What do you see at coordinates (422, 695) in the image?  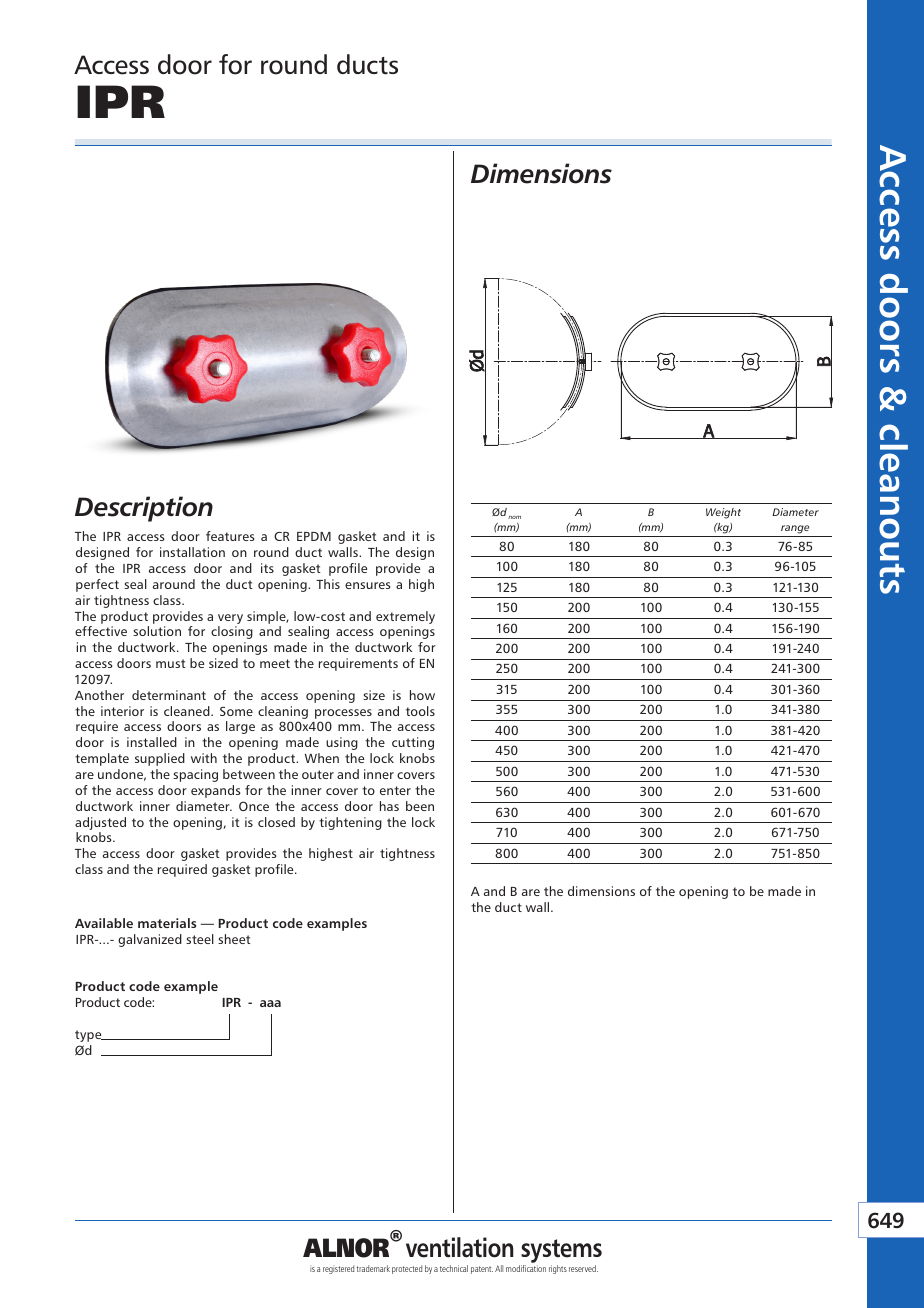 I see `how` at bounding box center [422, 695].
